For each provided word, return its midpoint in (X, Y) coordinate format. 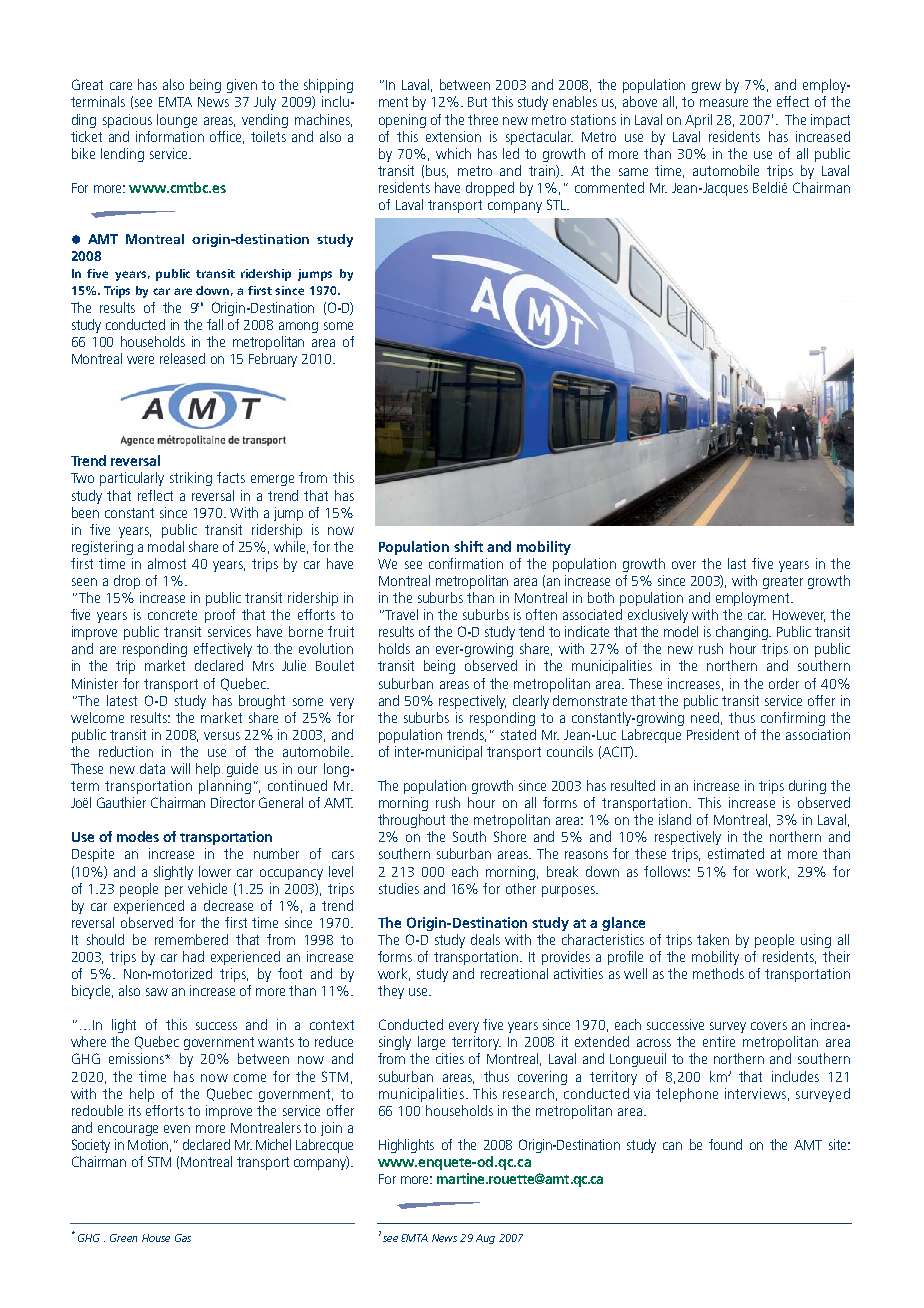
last (737, 563)
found (725, 1144)
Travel (401, 614)
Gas (183, 1238)
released (182, 358)
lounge (177, 121)
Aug (485, 1239)
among (298, 327)
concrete (172, 615)
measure (724, 103)
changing (743, 633)
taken (713, 939)
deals (485, 939)
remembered (191, 939)
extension (453, 136)
